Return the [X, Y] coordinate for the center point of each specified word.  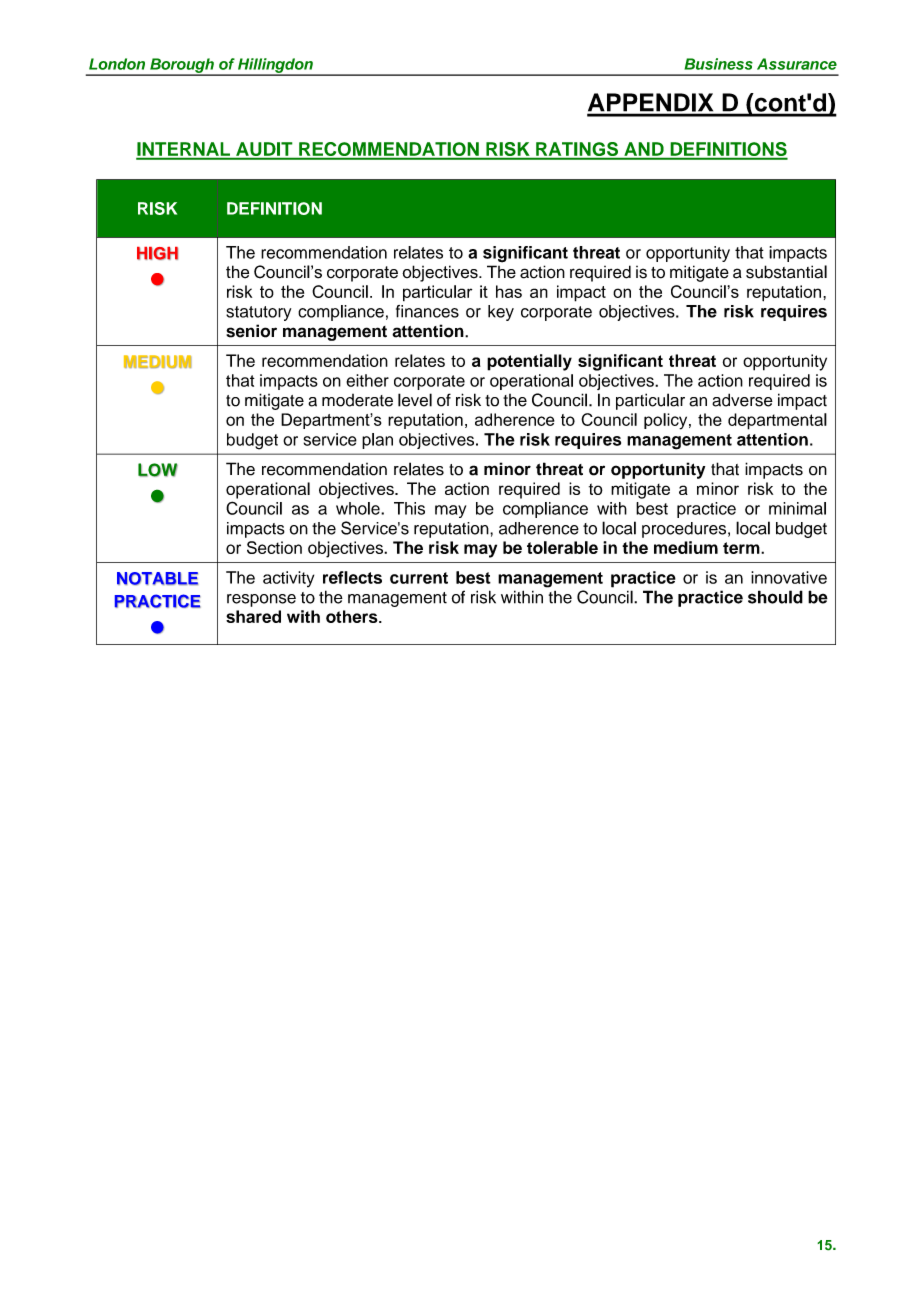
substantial [786, 272]
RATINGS [577, 150]
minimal [797, 508]
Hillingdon [275, 66]
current [419, 578]
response [261, 600]
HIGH [157, 253]
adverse [742, 400]
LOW [158, 470]
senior [251, 331]
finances [427, 311]
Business [718, 64]
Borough [182, 66]
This [409, 508]
